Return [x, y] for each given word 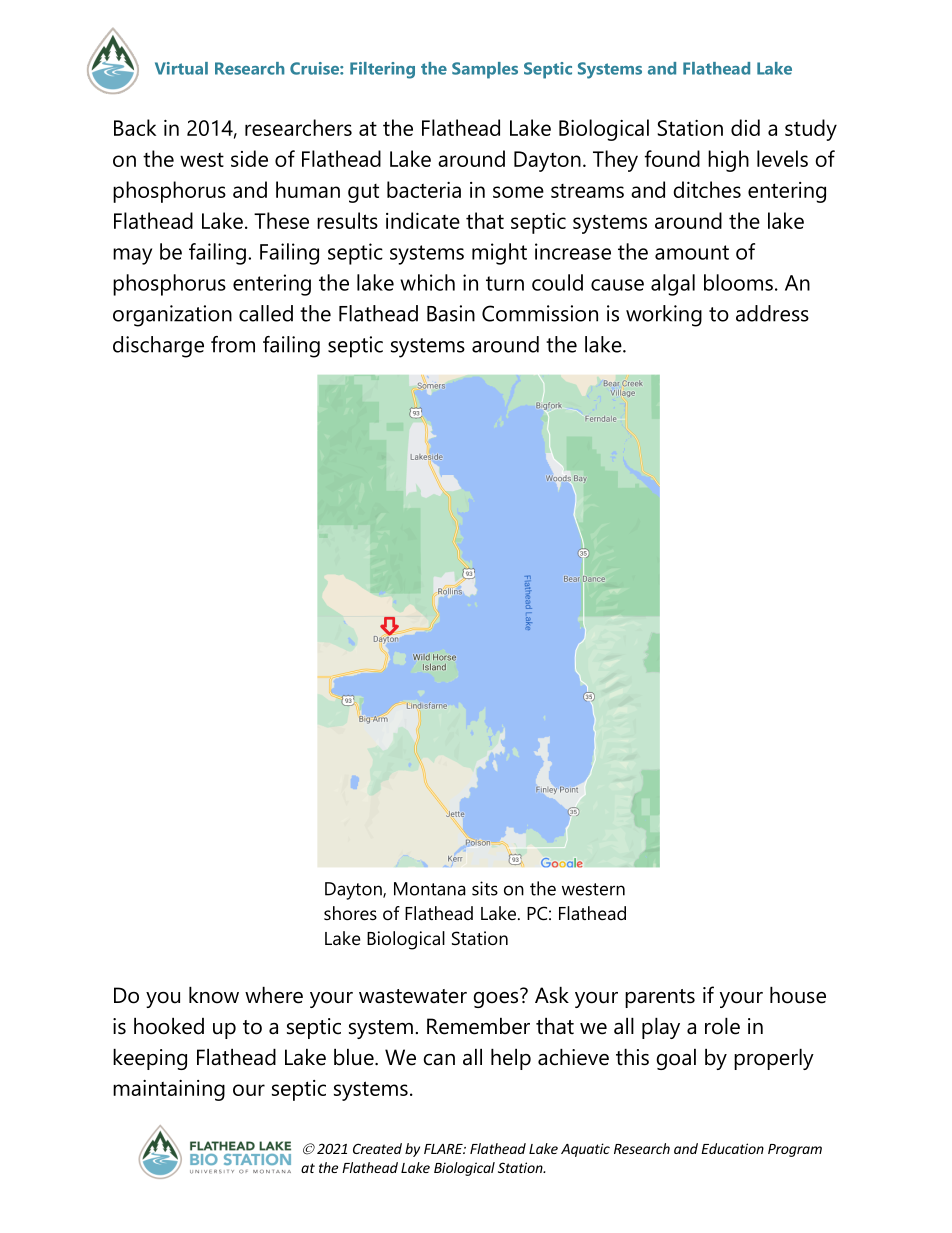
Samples [485, 70]
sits [485, 888]
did [745, 127]
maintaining [169, 1090]
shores [350, 913]
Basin [451, 313]
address [772, 313]
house [798, 995]
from [233, 344]
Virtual [181, 68]
